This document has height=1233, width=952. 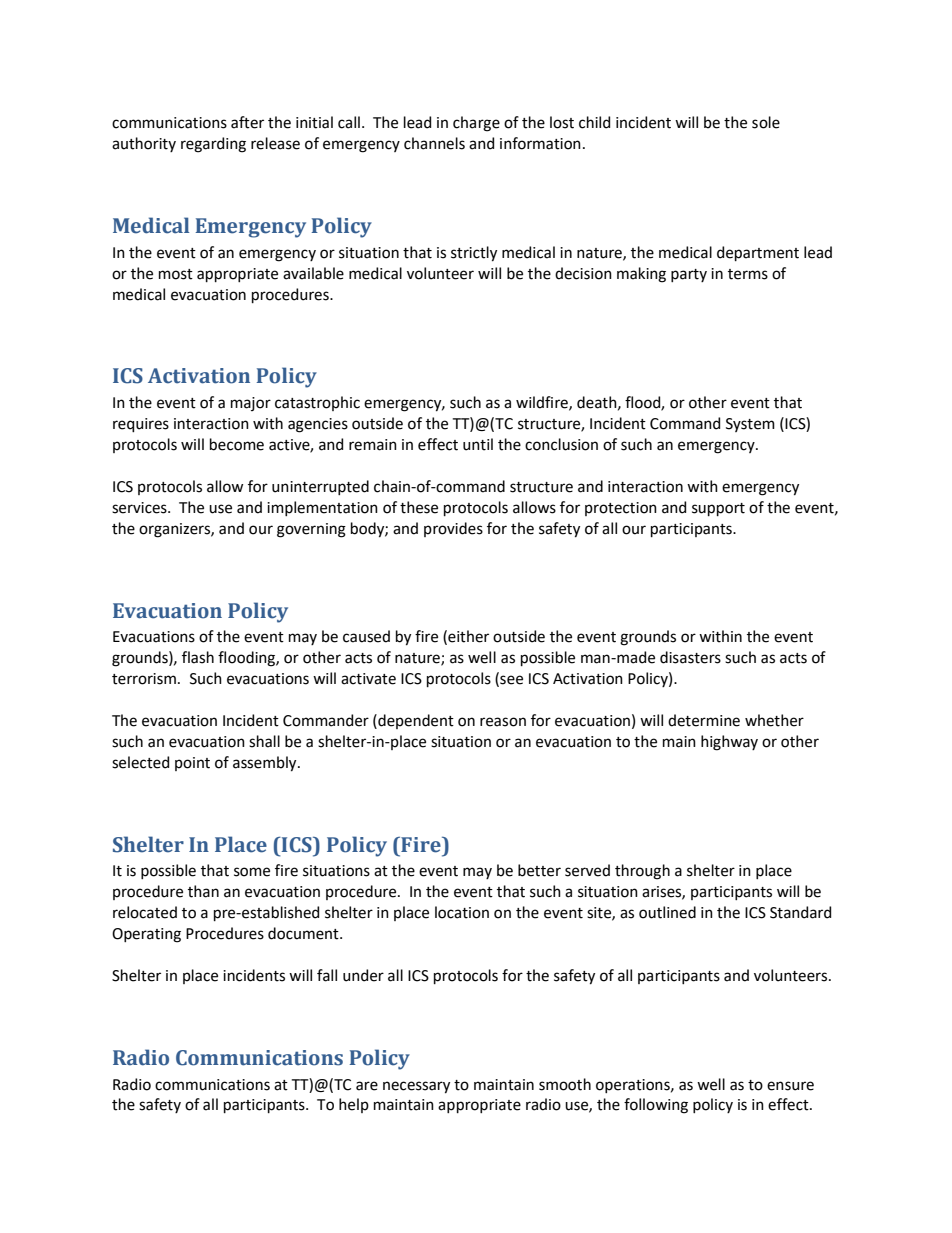 I want to click on help, so click(x=354, y=1105).
